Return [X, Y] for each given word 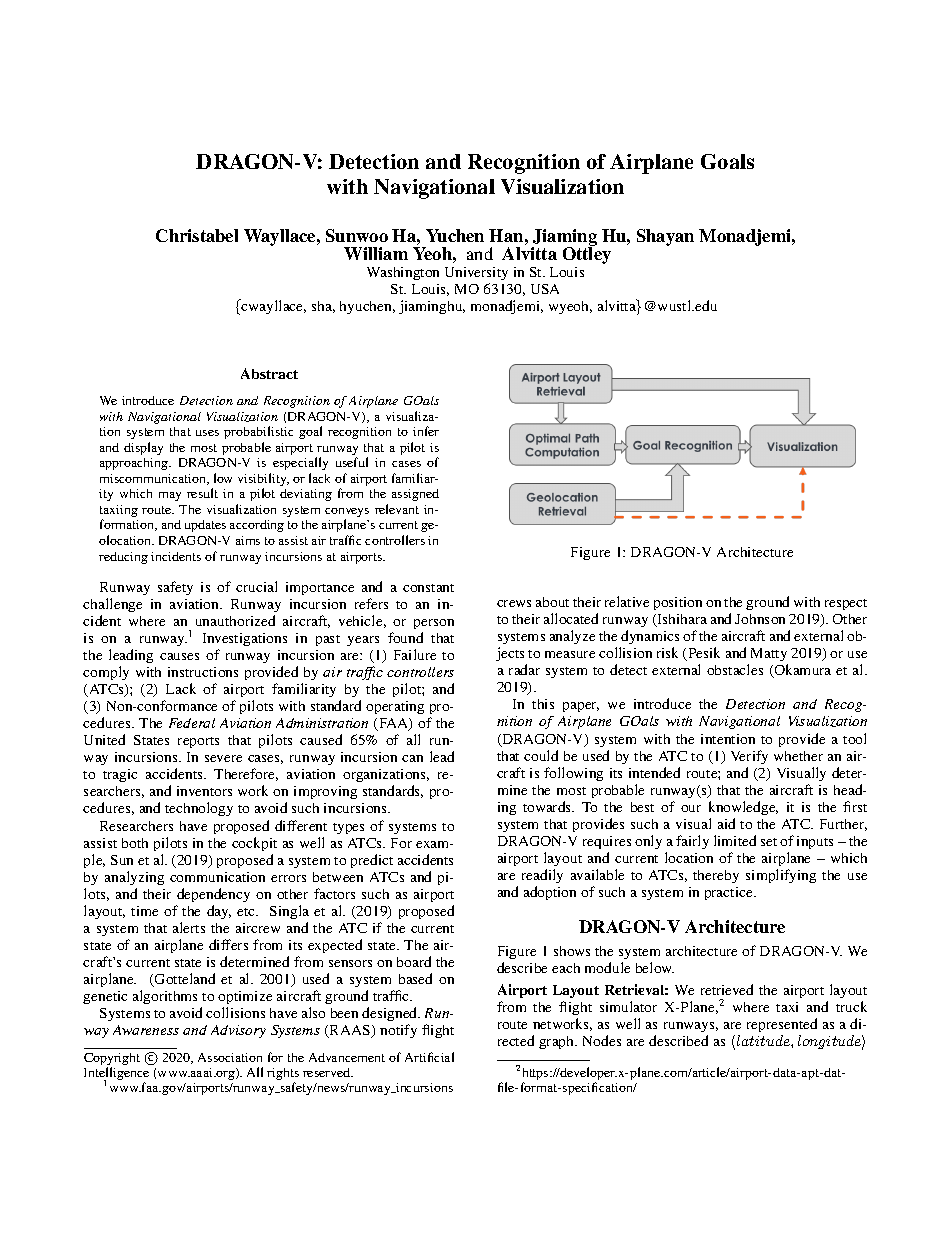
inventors [204, 791]
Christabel [197, 235]
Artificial [429, 1057]
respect [846, 604]
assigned [415, 495]
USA [545, 289]
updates [205, 526]
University [476, 273]
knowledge [743, 808]
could [541, 755]
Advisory [238, 1031]
